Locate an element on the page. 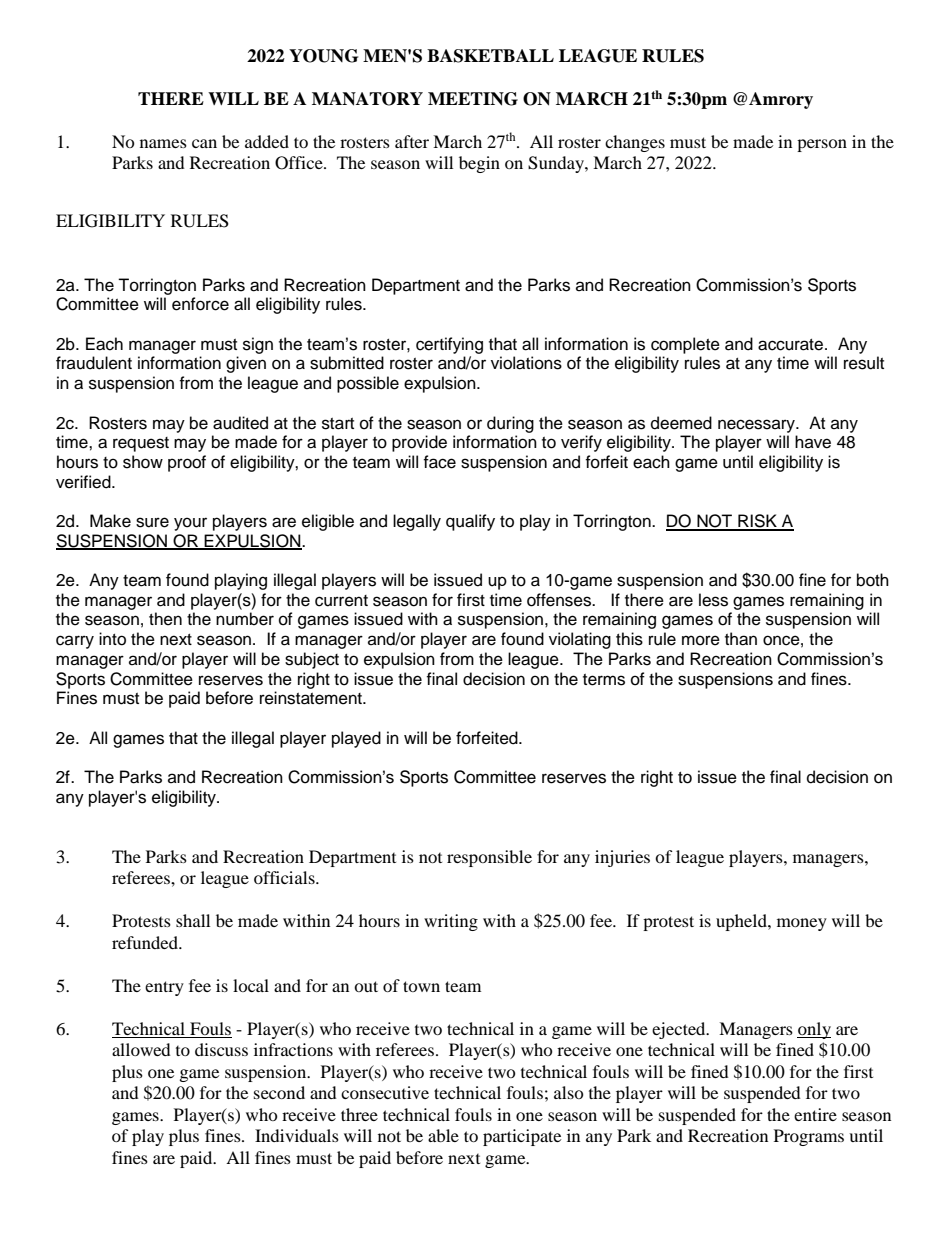  during is located at coordinates (510, 424).
